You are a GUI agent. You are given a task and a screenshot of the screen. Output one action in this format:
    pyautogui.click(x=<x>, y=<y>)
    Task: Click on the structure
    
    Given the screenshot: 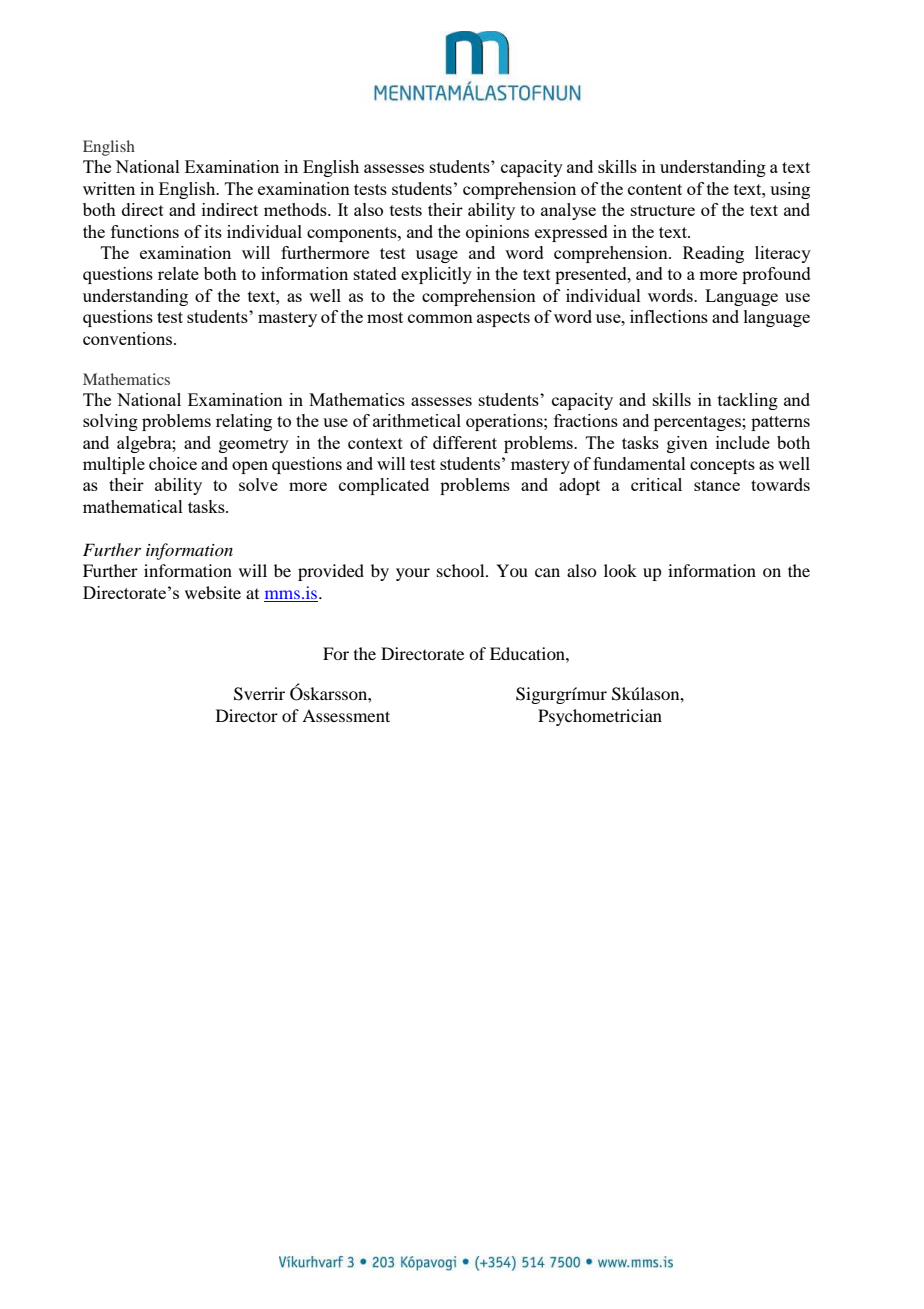 What is the action you would take?
    pyautogui.click(x=663, y=210)
